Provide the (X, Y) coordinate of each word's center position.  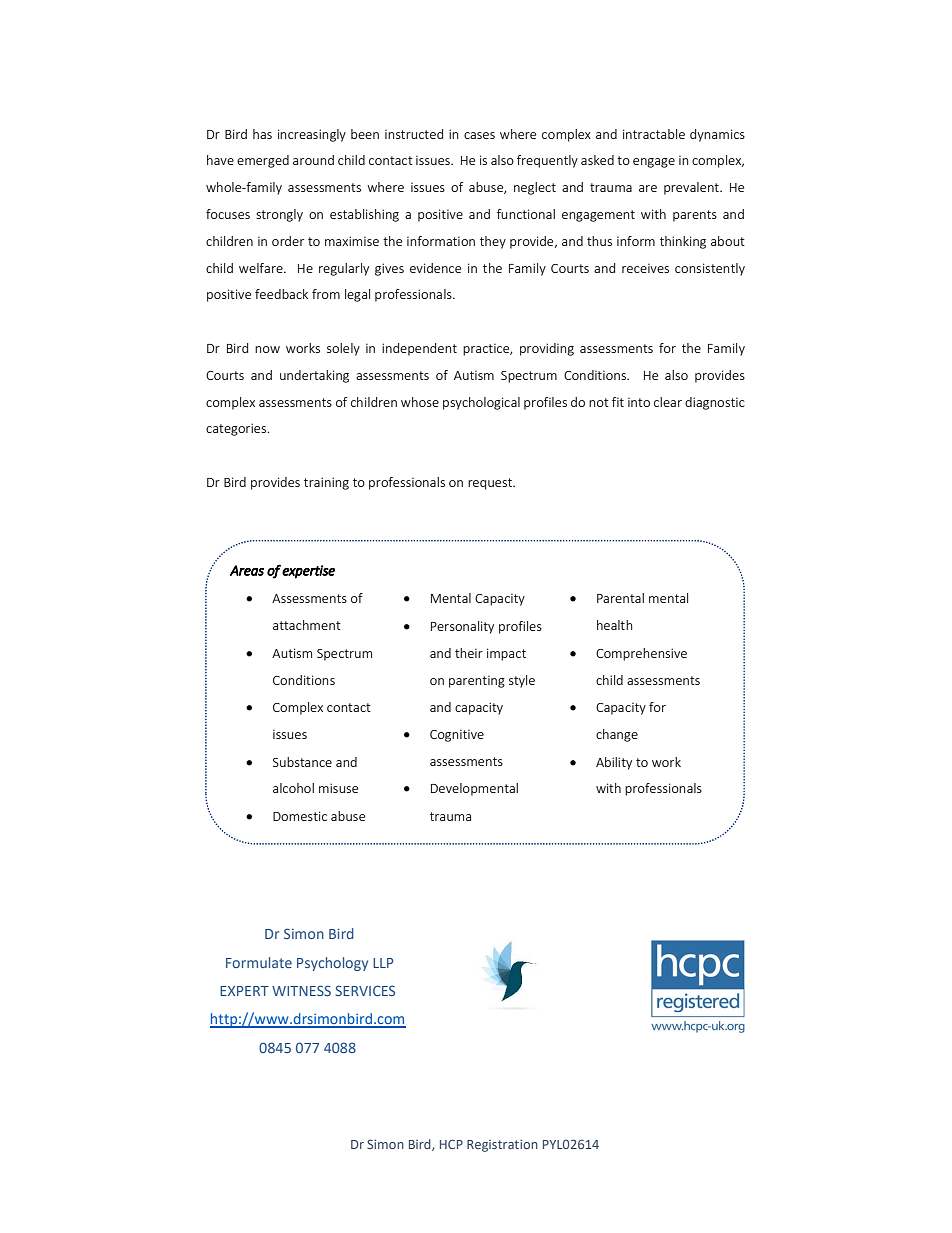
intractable (654, 134)
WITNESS (301, 990)
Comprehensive (641, 654)
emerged (263, 161)
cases (479, 135)
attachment (307, 625)
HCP (451, 1144)
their (469, 653)
